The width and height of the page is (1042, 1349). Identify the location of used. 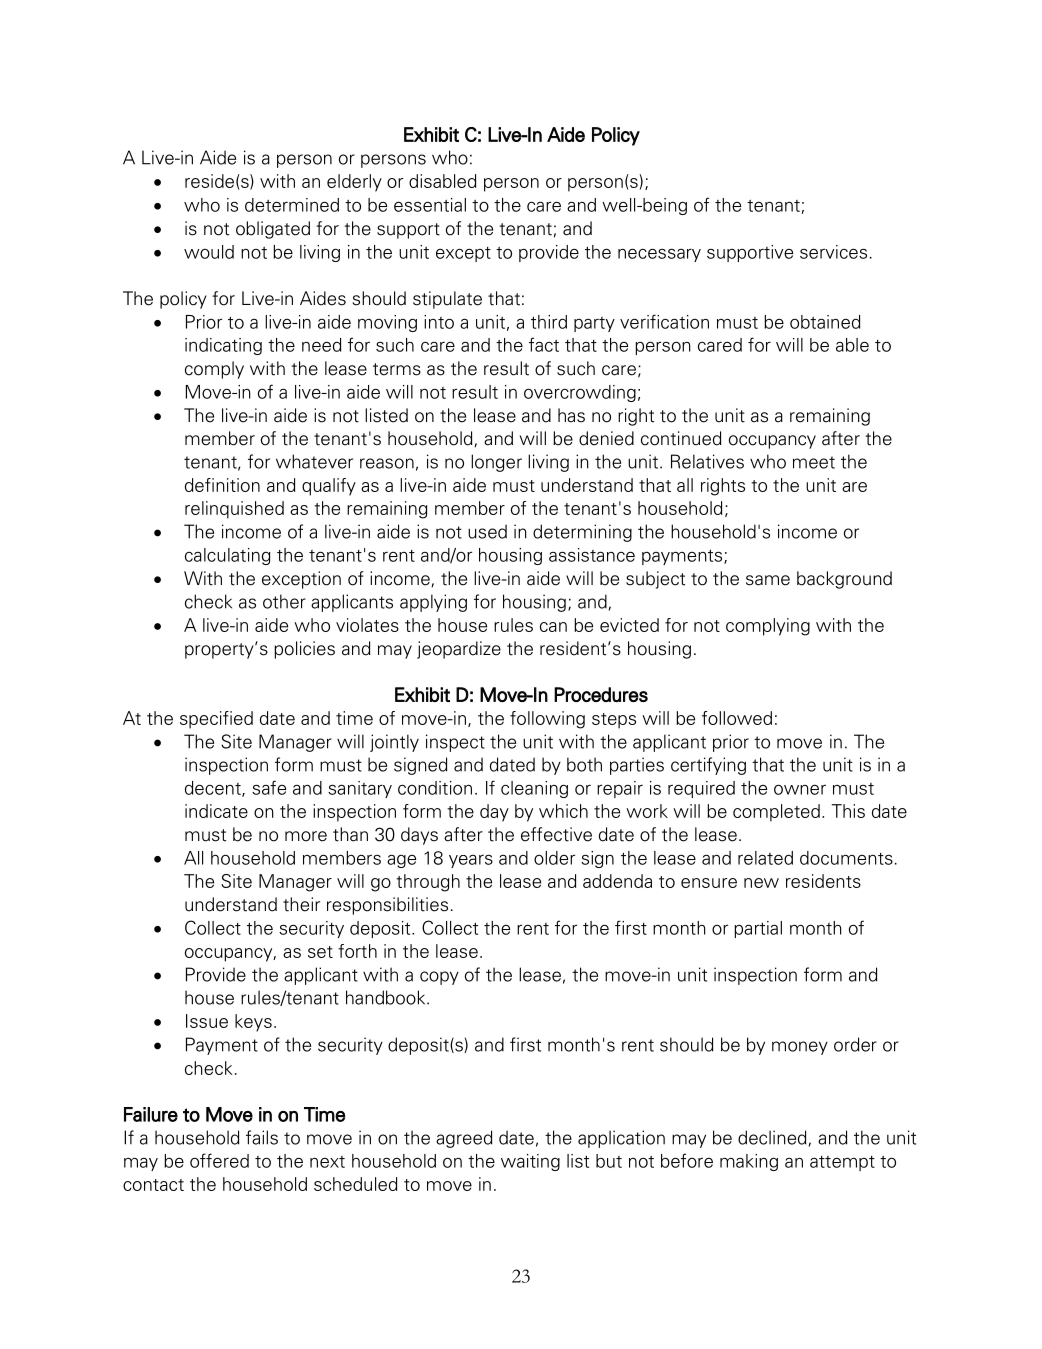
(487, 531).
